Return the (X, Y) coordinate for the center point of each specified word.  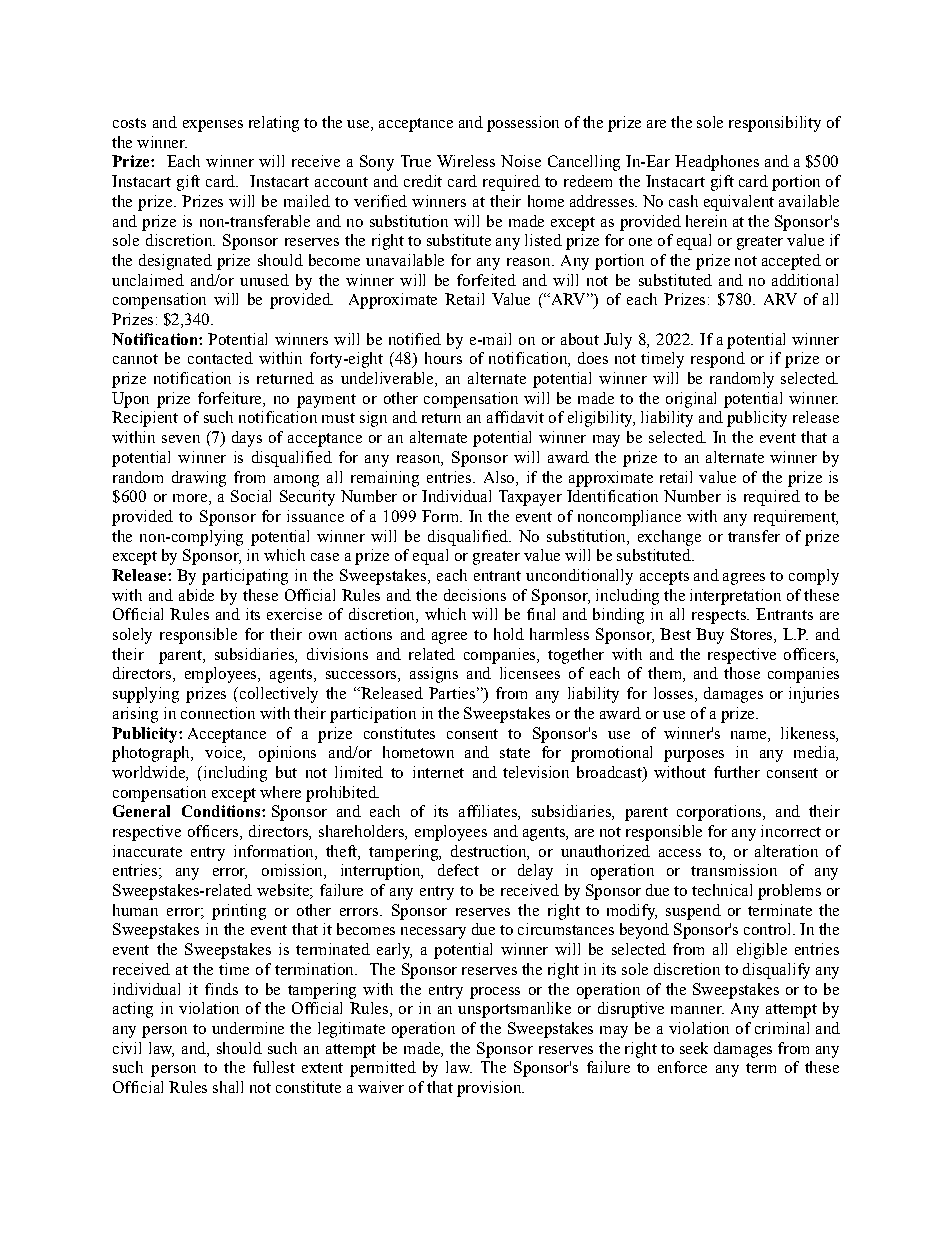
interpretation (735, 597)
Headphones (717, 163)
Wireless (466, 161)
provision (490, 1089)
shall (228, 1087)
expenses (213, 126)
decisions (475, 595)
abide (196, 595)
